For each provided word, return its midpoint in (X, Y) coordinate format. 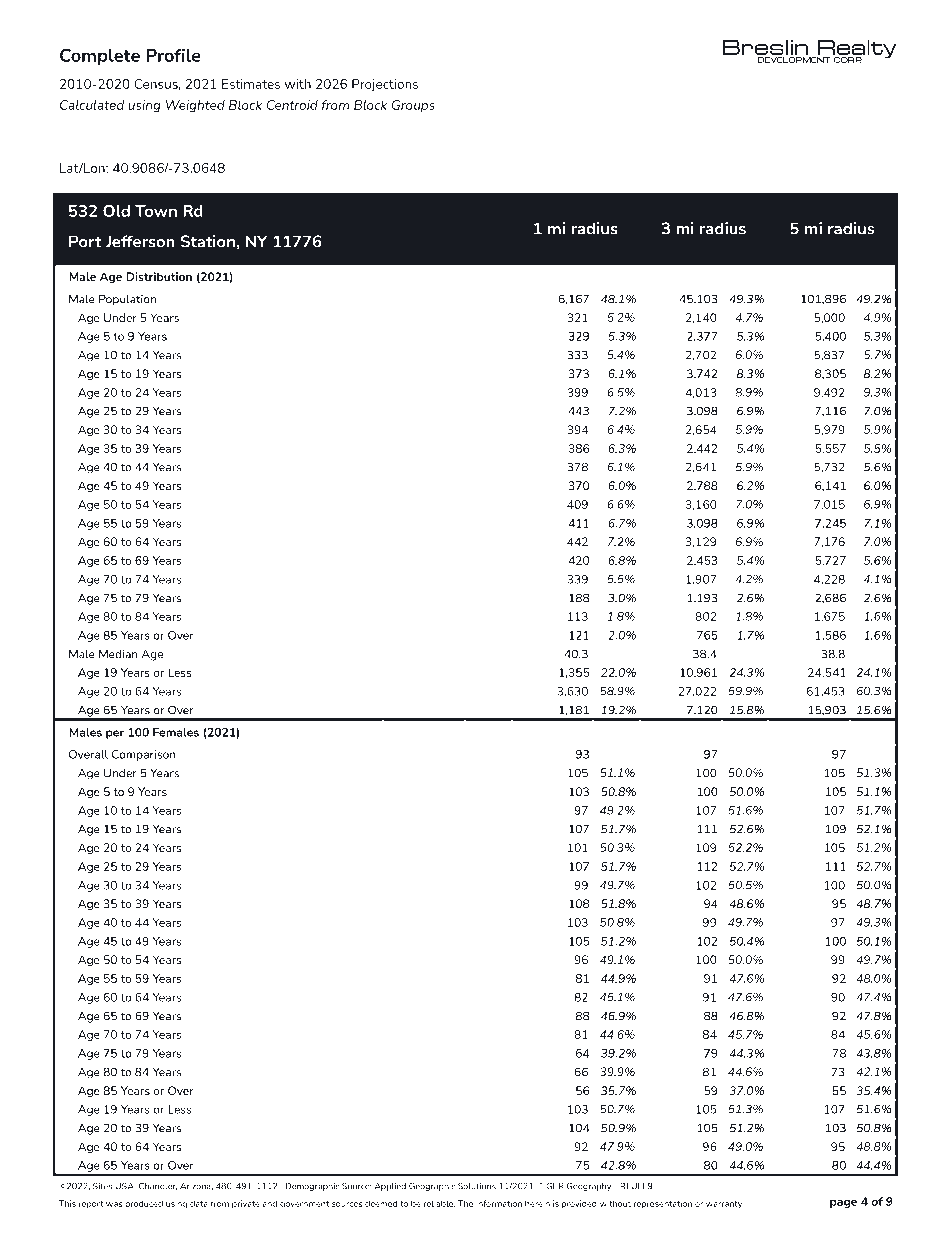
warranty (725, 1205)
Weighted (195, 106)
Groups (413, 106)
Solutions (477, 1186)
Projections (385, 85)
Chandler (158, 1186)
